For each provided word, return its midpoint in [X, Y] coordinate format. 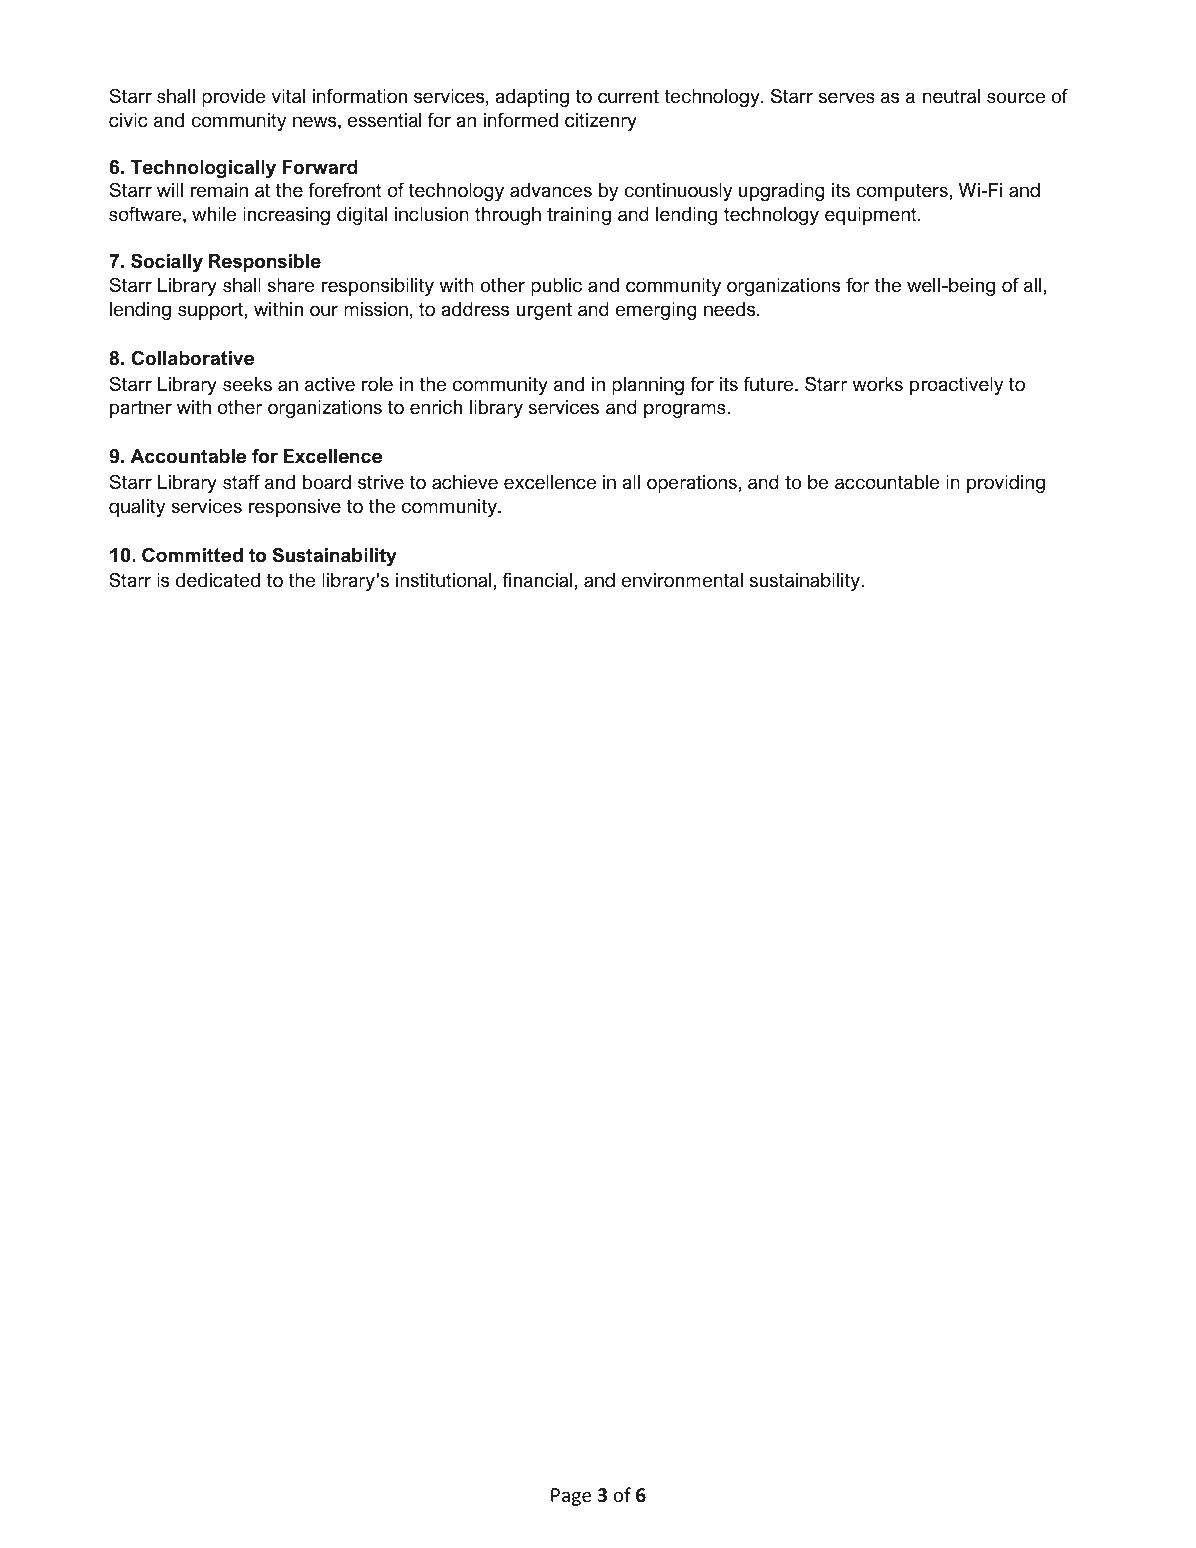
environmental [682, 580]
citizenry [601, 122]
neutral [951, 96]
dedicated [218, 580]
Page [571, 1497]
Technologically [203, 169]
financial [537, 580]
